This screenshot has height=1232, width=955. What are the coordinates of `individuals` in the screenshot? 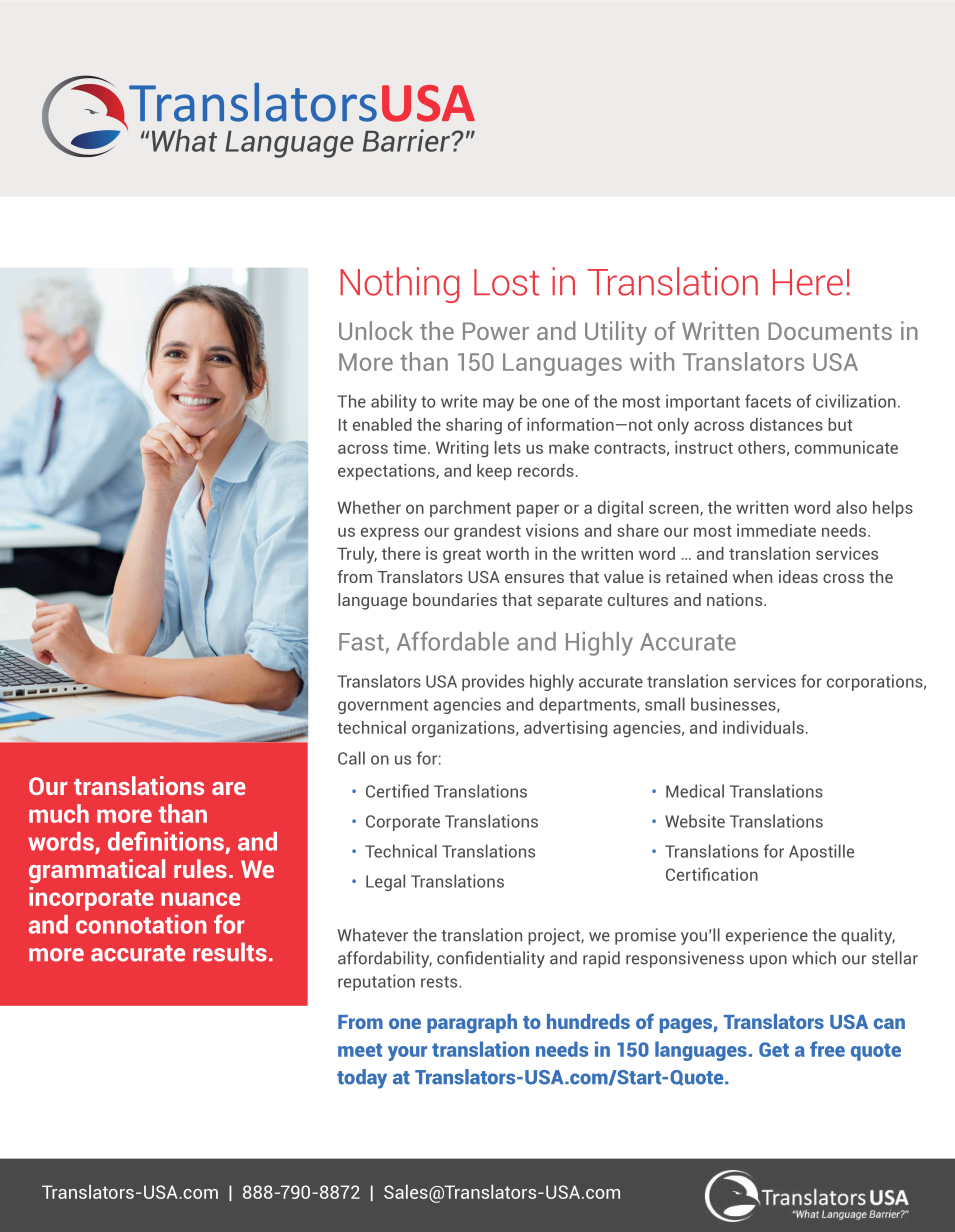 It's located at (763, 727).
